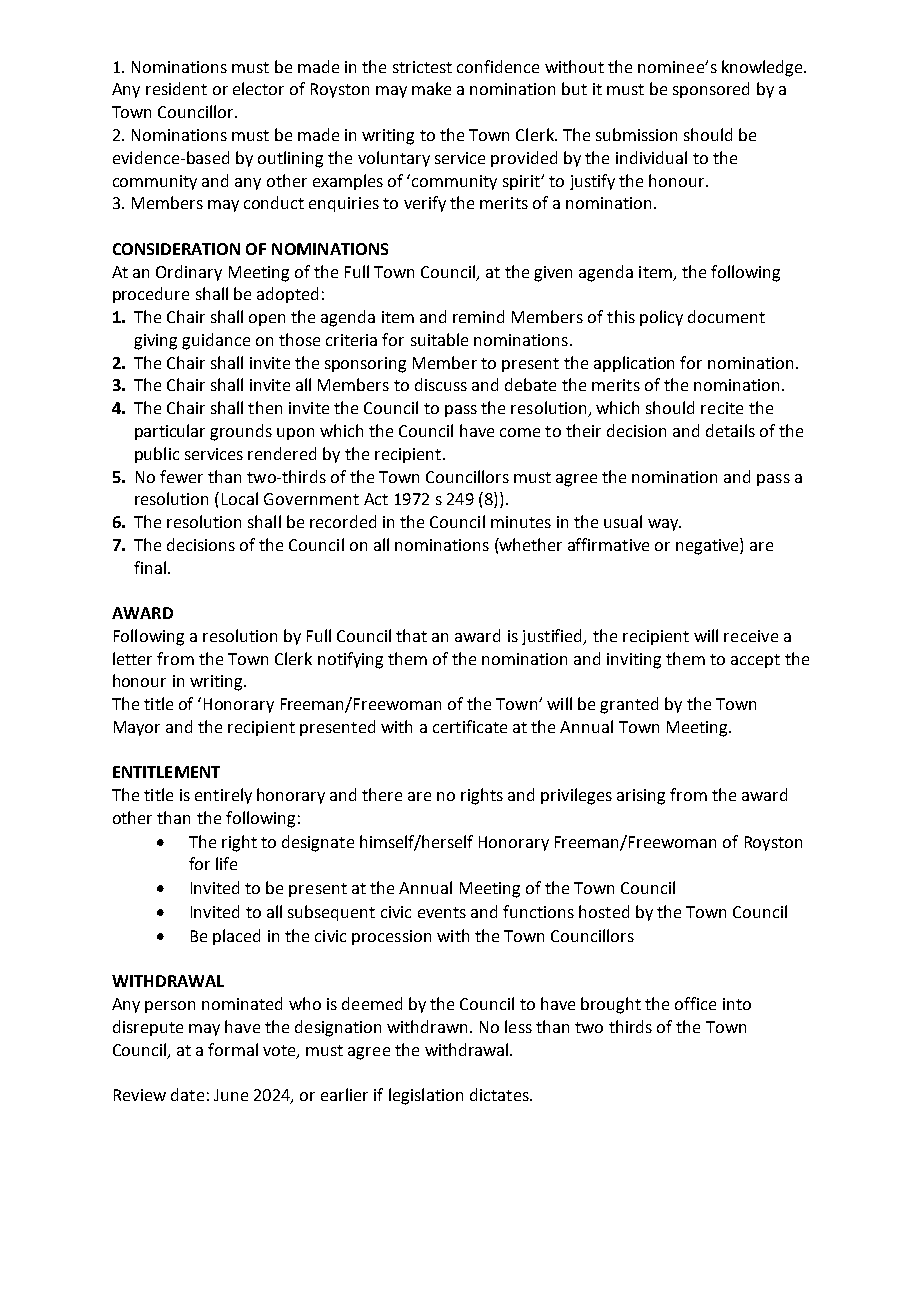 This image has height=1308, width=924. Describe the element at coordinates (411, 635) in the image. I see `that` at that location.
